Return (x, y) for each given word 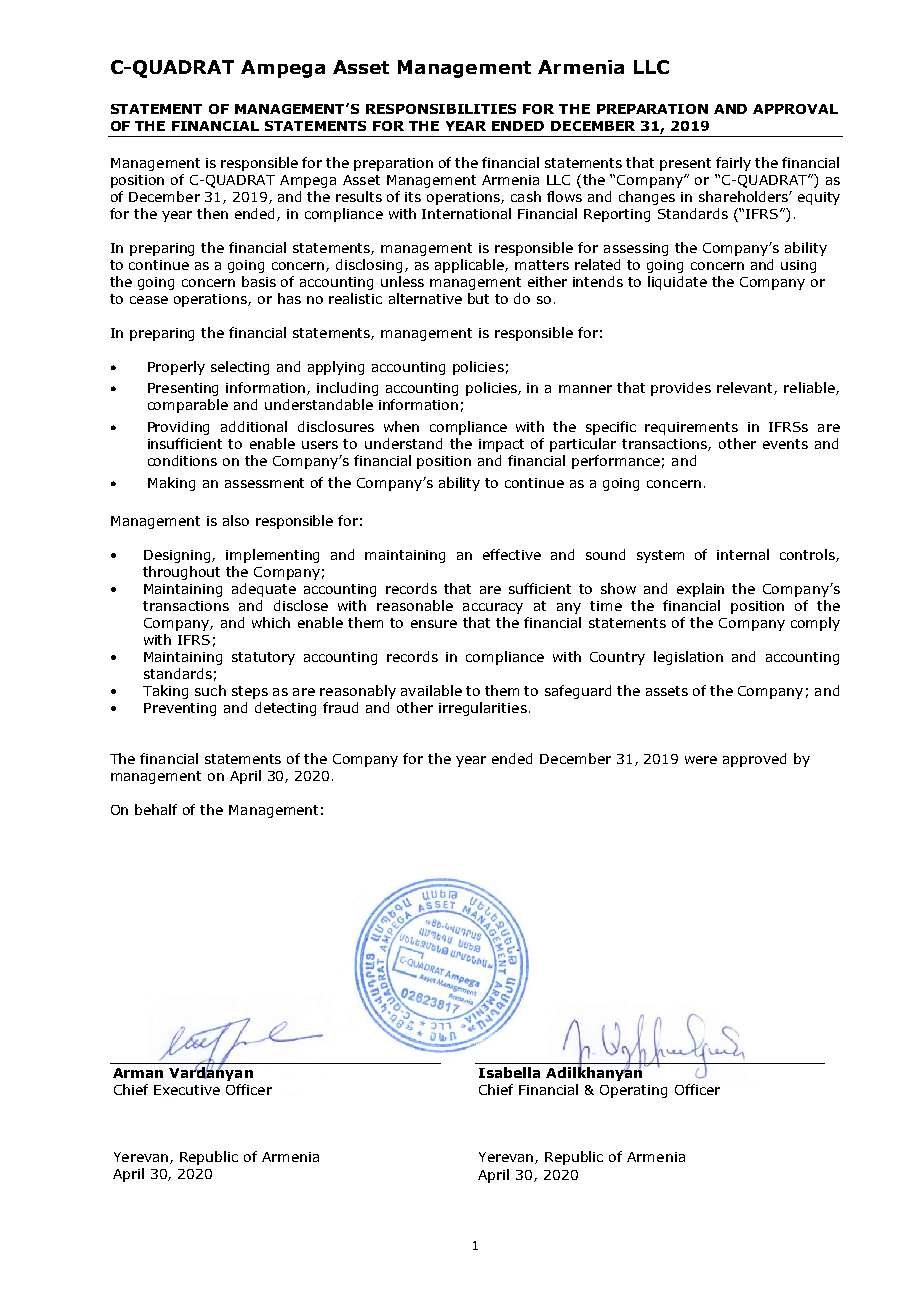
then (212, 213)
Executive (187, 1090)
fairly (733, 164)
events (785, 444)
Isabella (509, 1072)
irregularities (483, 709)
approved (754, 760)
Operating (633, 1091)
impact (501, 445)
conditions (182, 460)
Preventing (180, 709)
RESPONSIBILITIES (441, 109)
